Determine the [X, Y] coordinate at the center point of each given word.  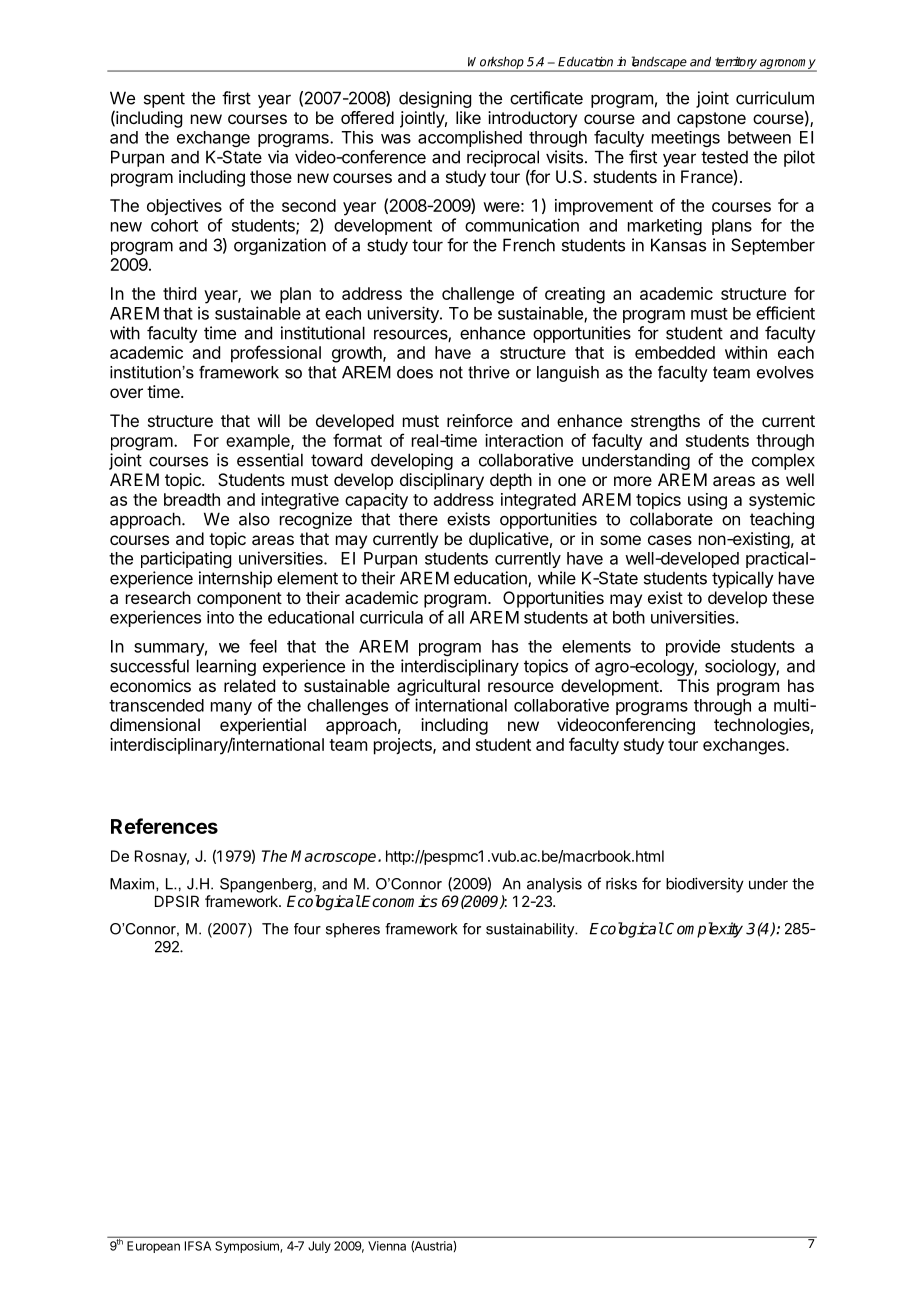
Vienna [387, 1246]
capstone [711, 120]
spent [164, 100]
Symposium [248, 1247]
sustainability [531, 930]
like [468, 117]
